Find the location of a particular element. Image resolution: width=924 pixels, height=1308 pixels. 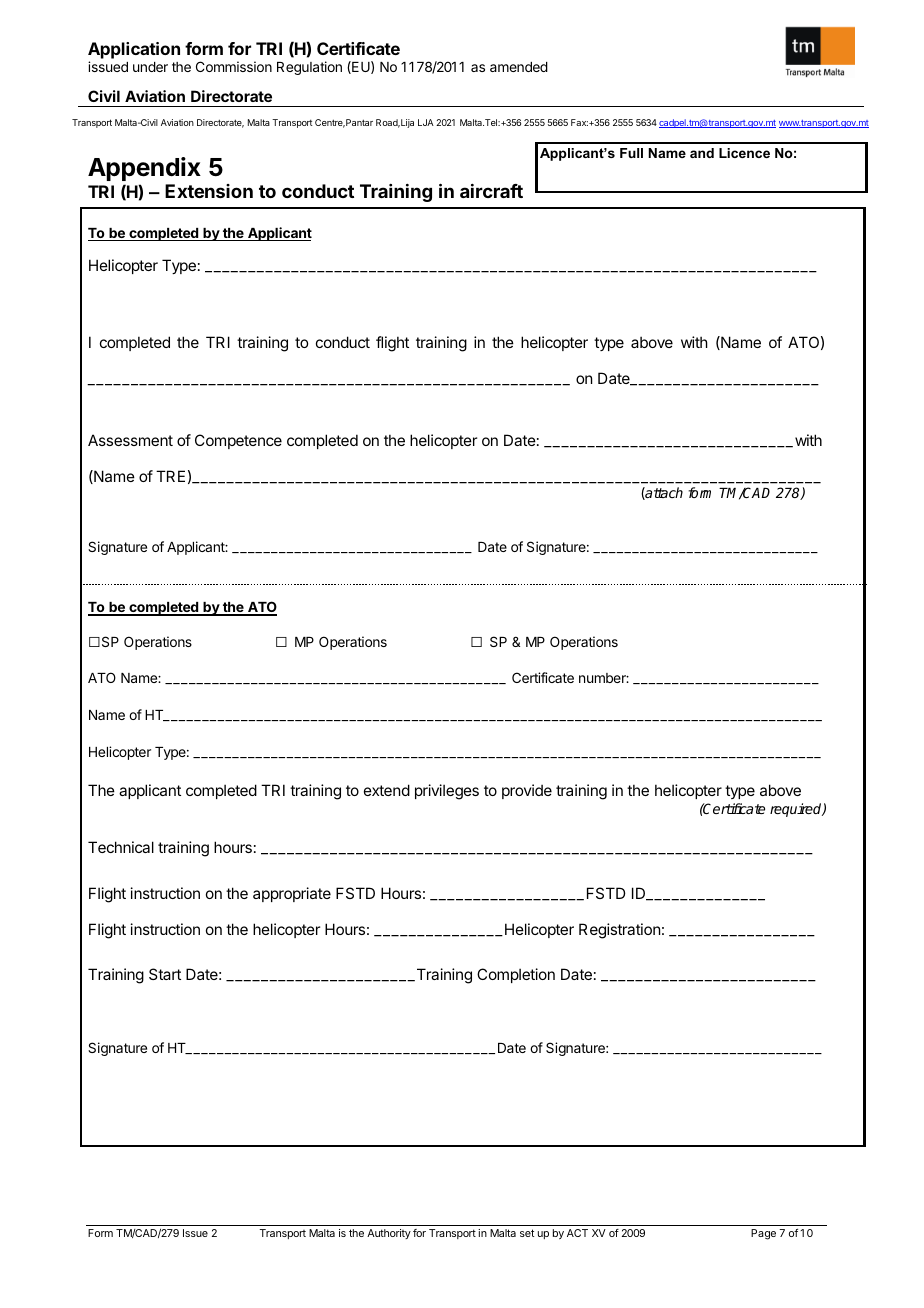

and is located at coordinates (702, 153).
